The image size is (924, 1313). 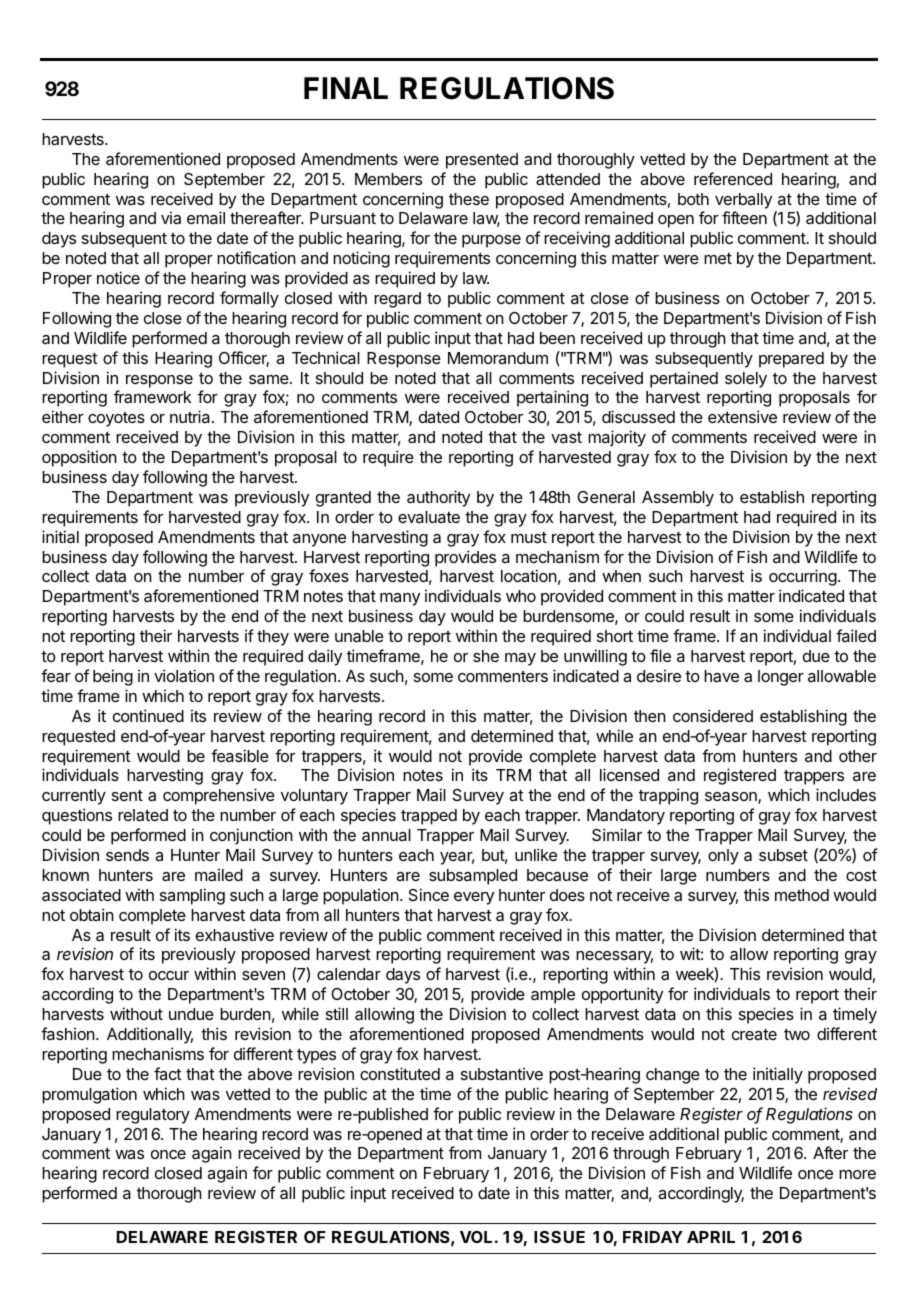 What do you see at coordinates (711, 1237) in the document?
I see `APRIL` at bounding box center [711, 1237].
